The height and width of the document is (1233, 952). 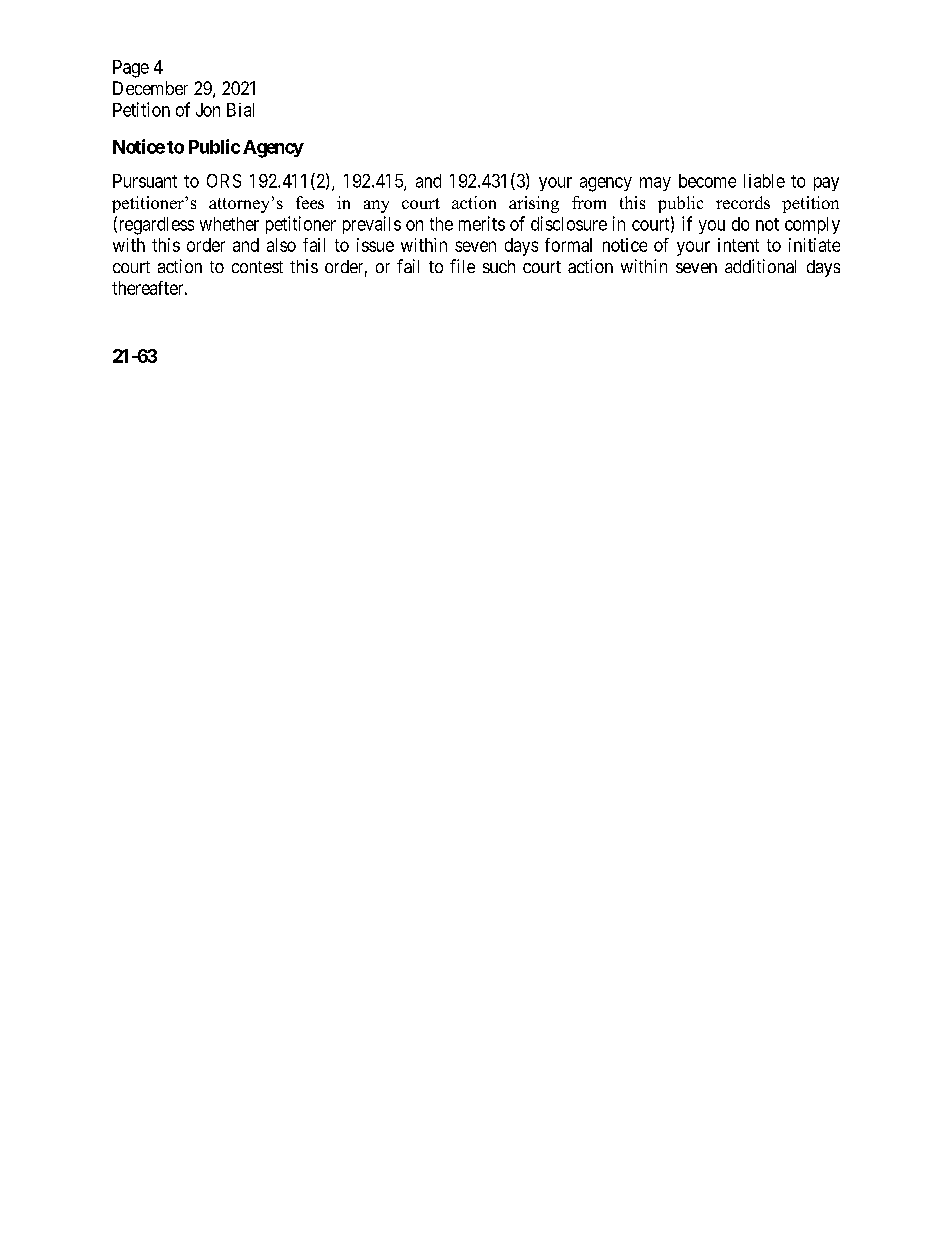 What do you see at coordinates (655, 184) in the document?
I see `may` at bounding box center [655, 184].
